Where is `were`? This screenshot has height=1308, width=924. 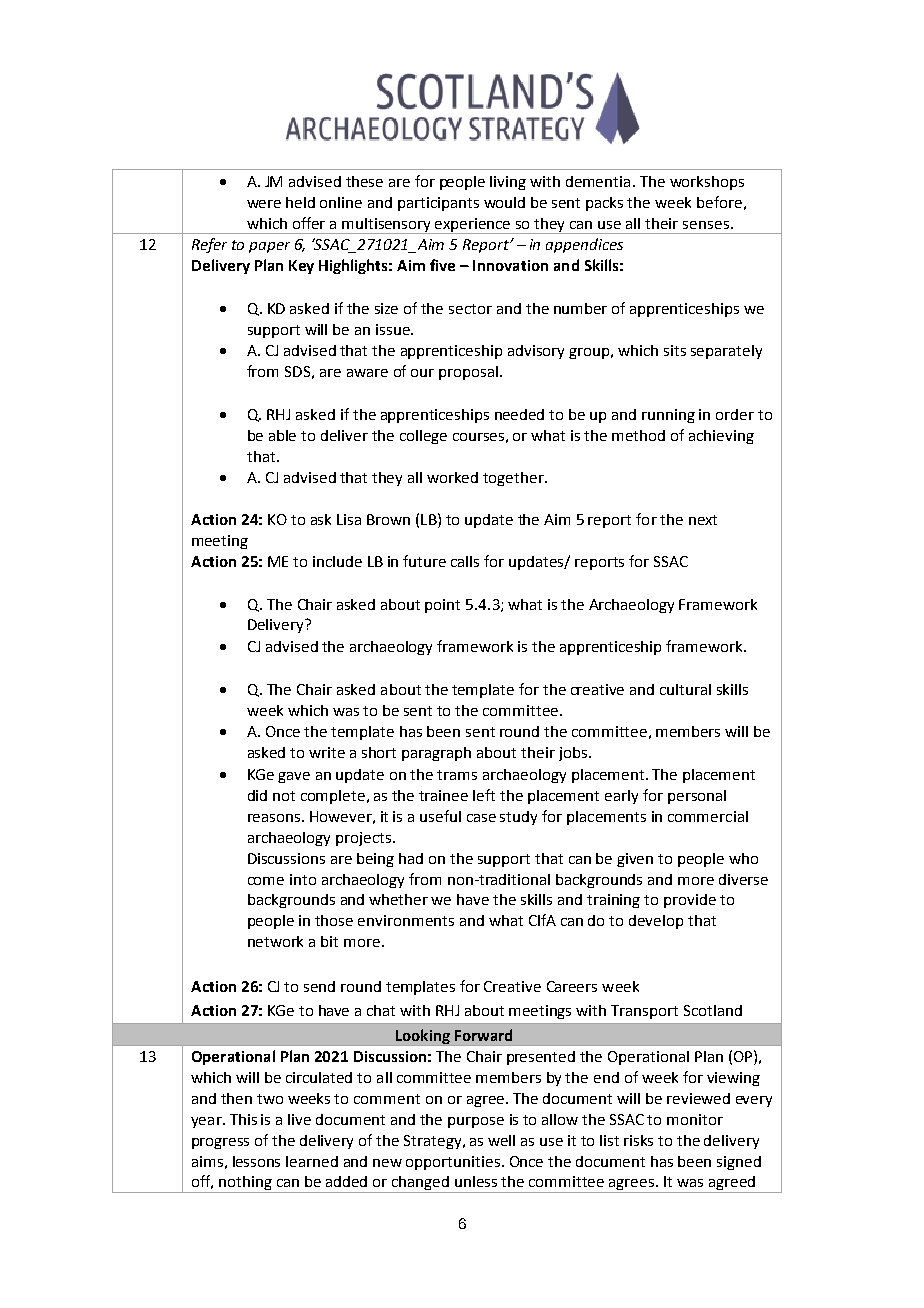 were is located at coordinates (264, 204).
